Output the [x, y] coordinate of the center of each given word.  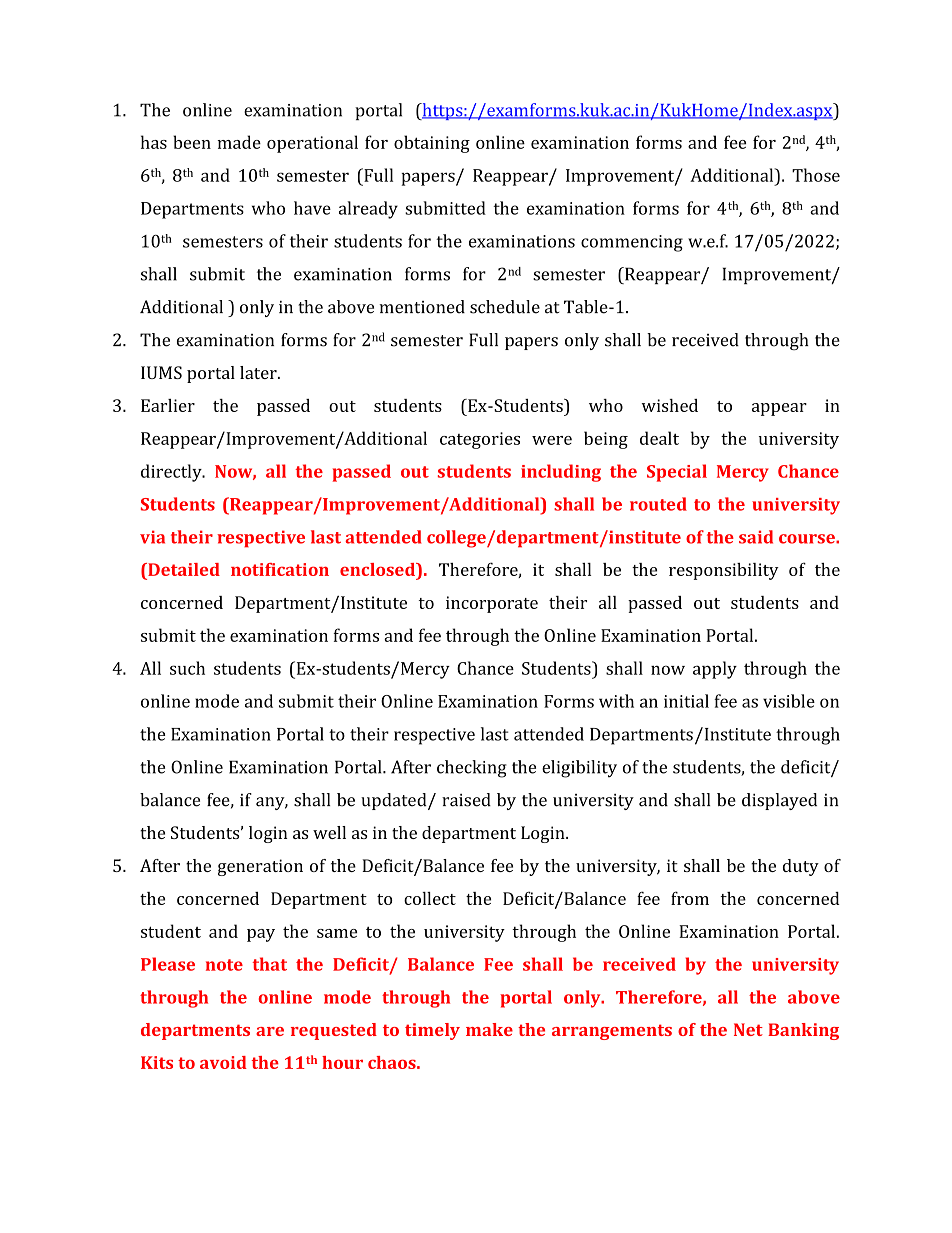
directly [172, 473]
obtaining [432, 144]
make [489, 1029]
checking [472, 769]
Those [816, 175]
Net [748, 1029]
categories [480, 440]
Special [677, 473]
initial [686, 701]
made [239, 142]
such [187, 668]
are [270, 1031]
